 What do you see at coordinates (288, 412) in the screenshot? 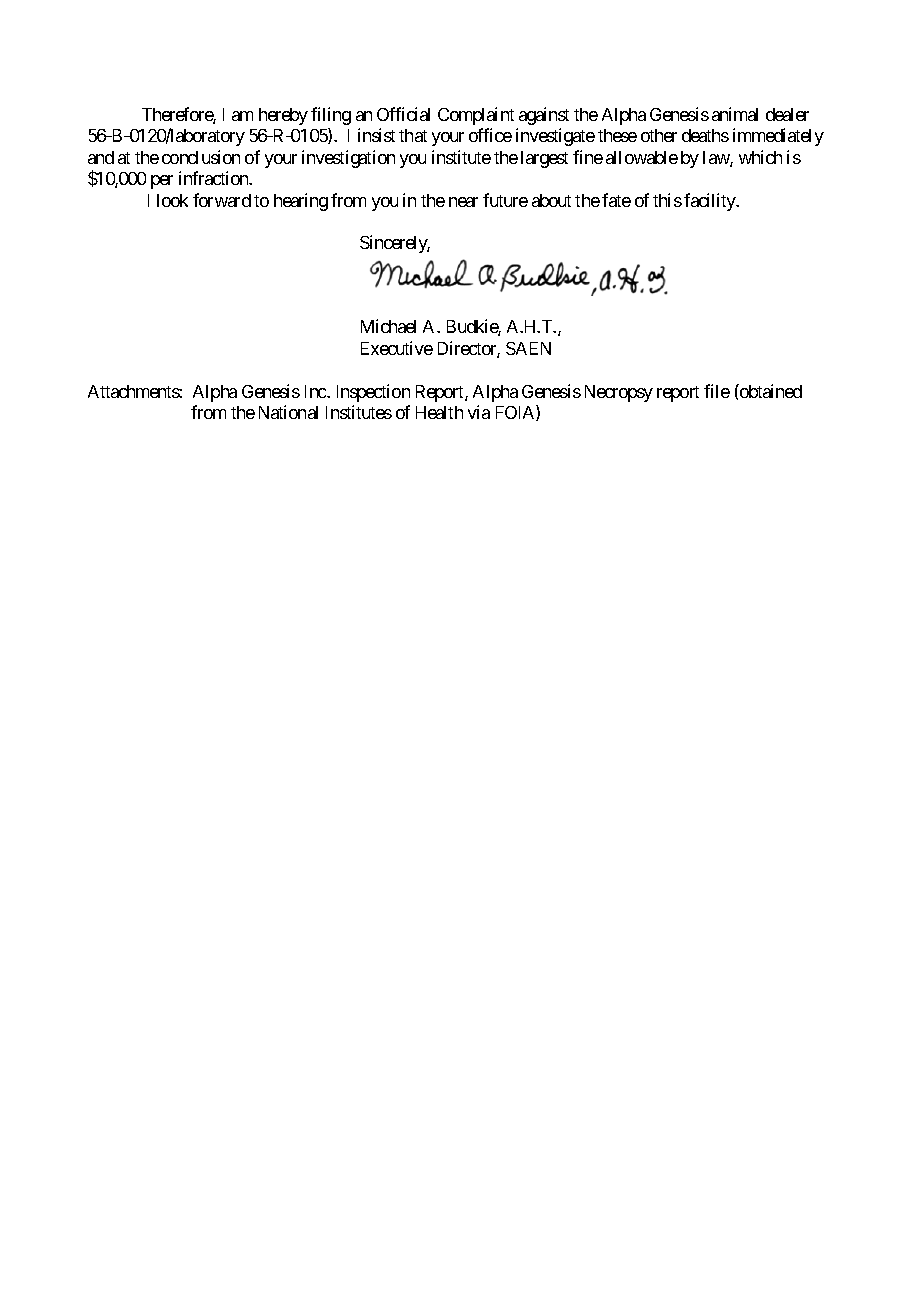
I see `National` at bounding box center [288, 412].
